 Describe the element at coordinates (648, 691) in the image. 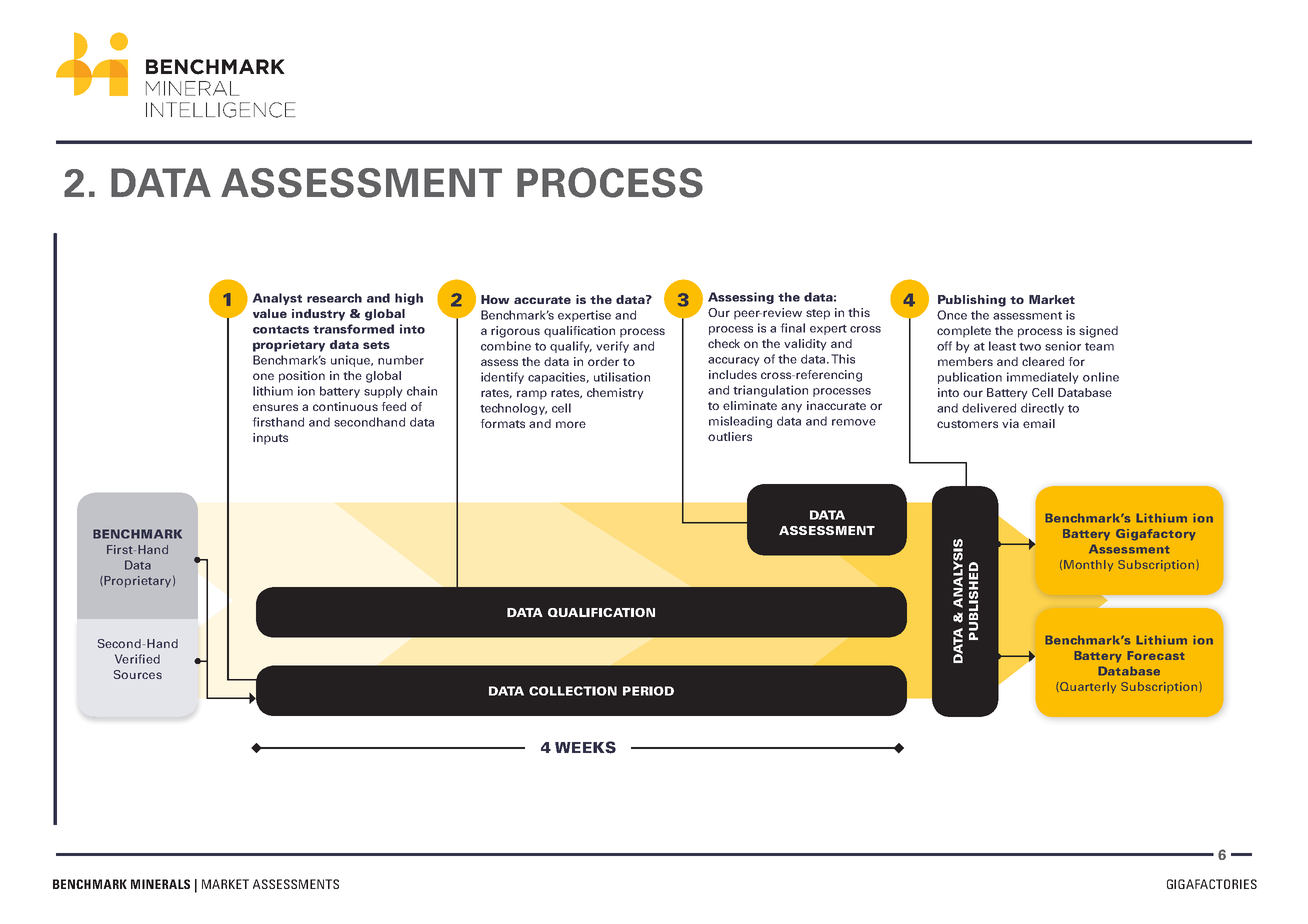

I see `PERIOD` at that location.
